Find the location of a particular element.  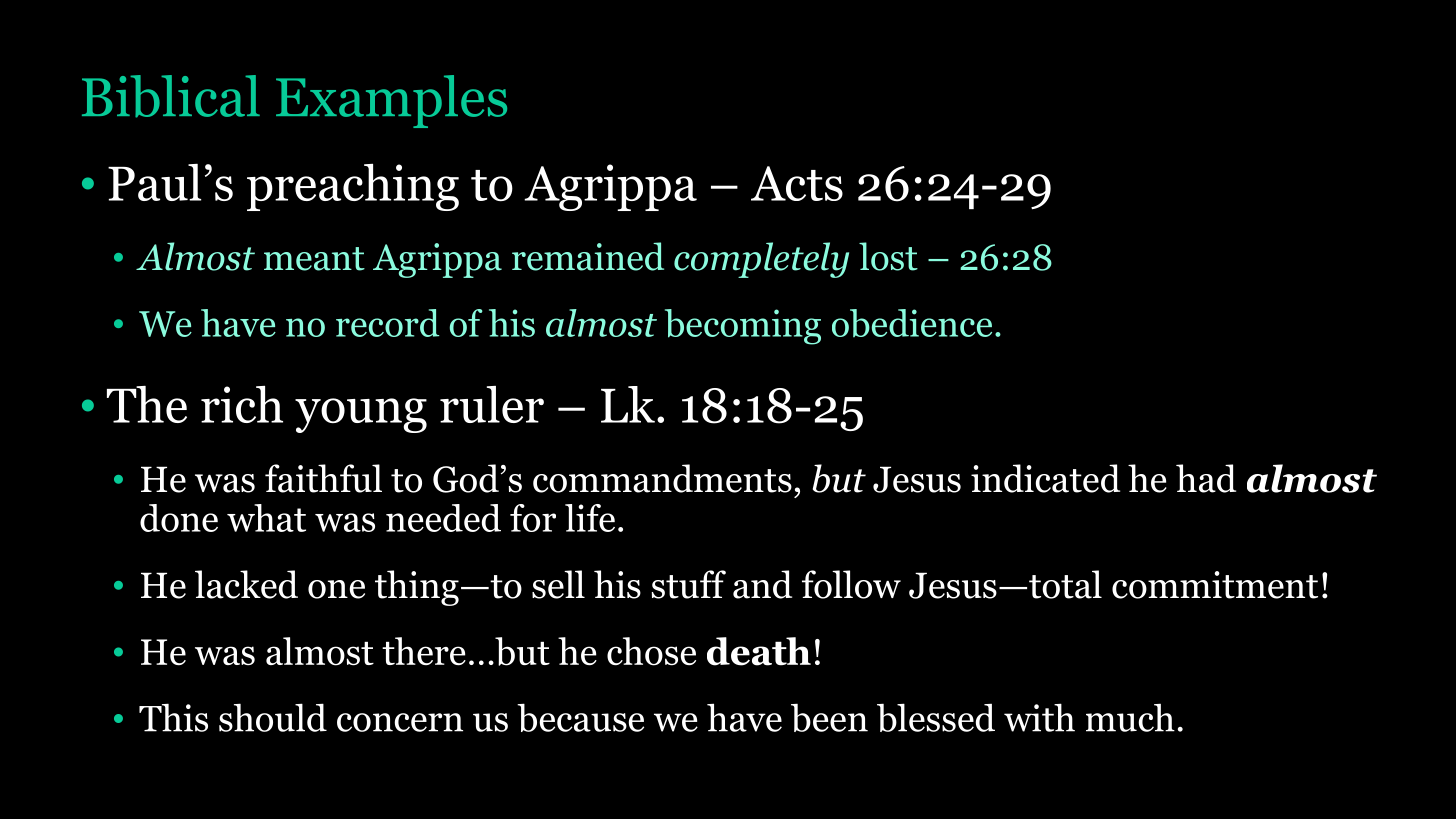

should is located at coordinates (273, 717).
